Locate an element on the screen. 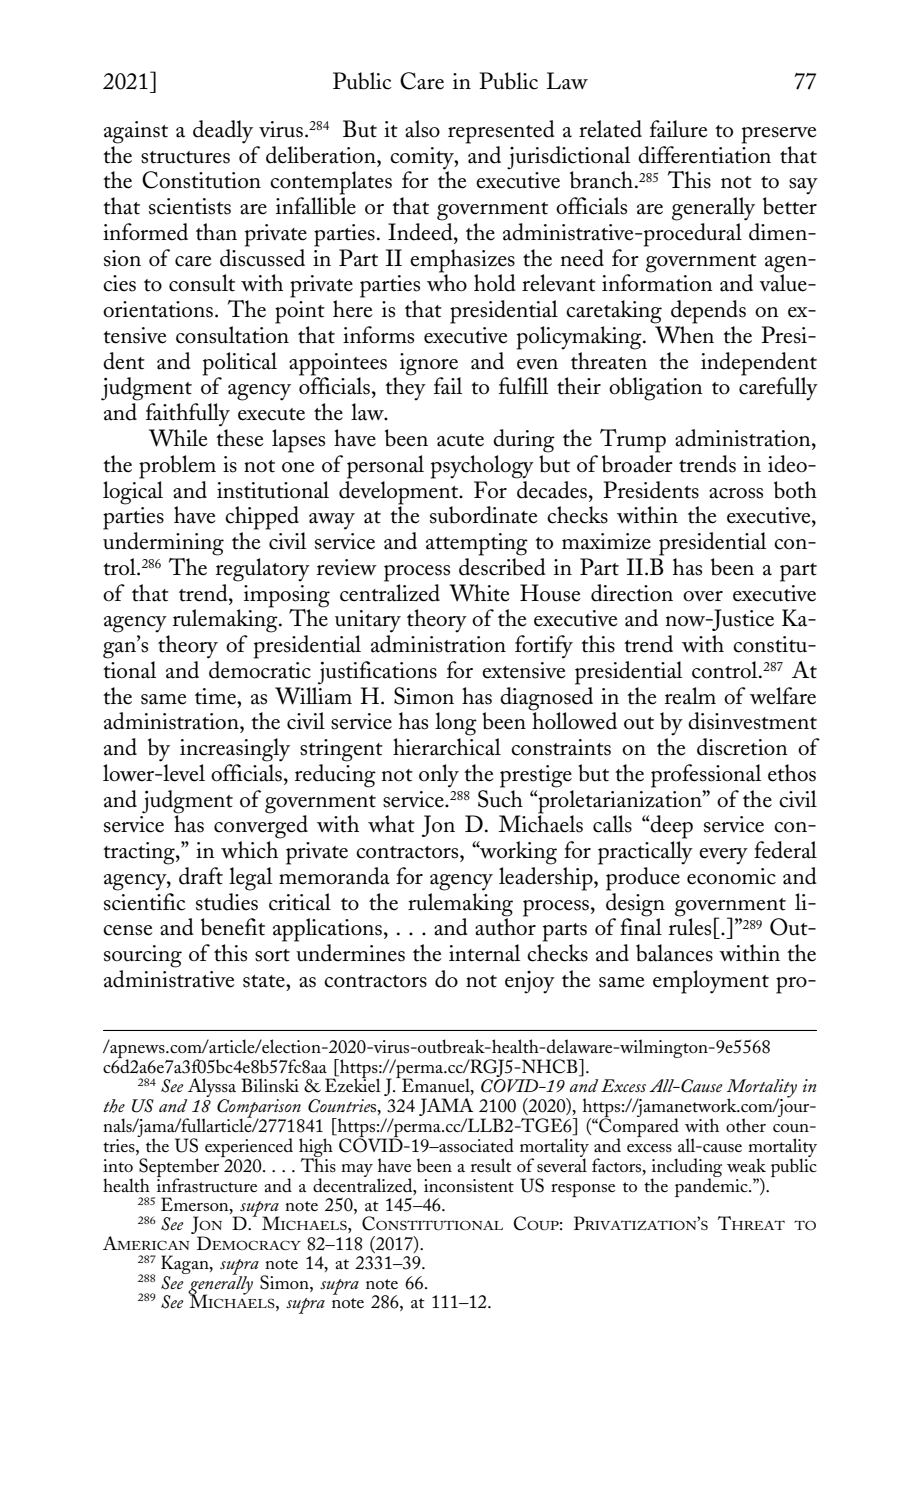 Image resolution: width=920 pixels, height=1506 pixels. faithfully is located at coordinates (188, 415).
